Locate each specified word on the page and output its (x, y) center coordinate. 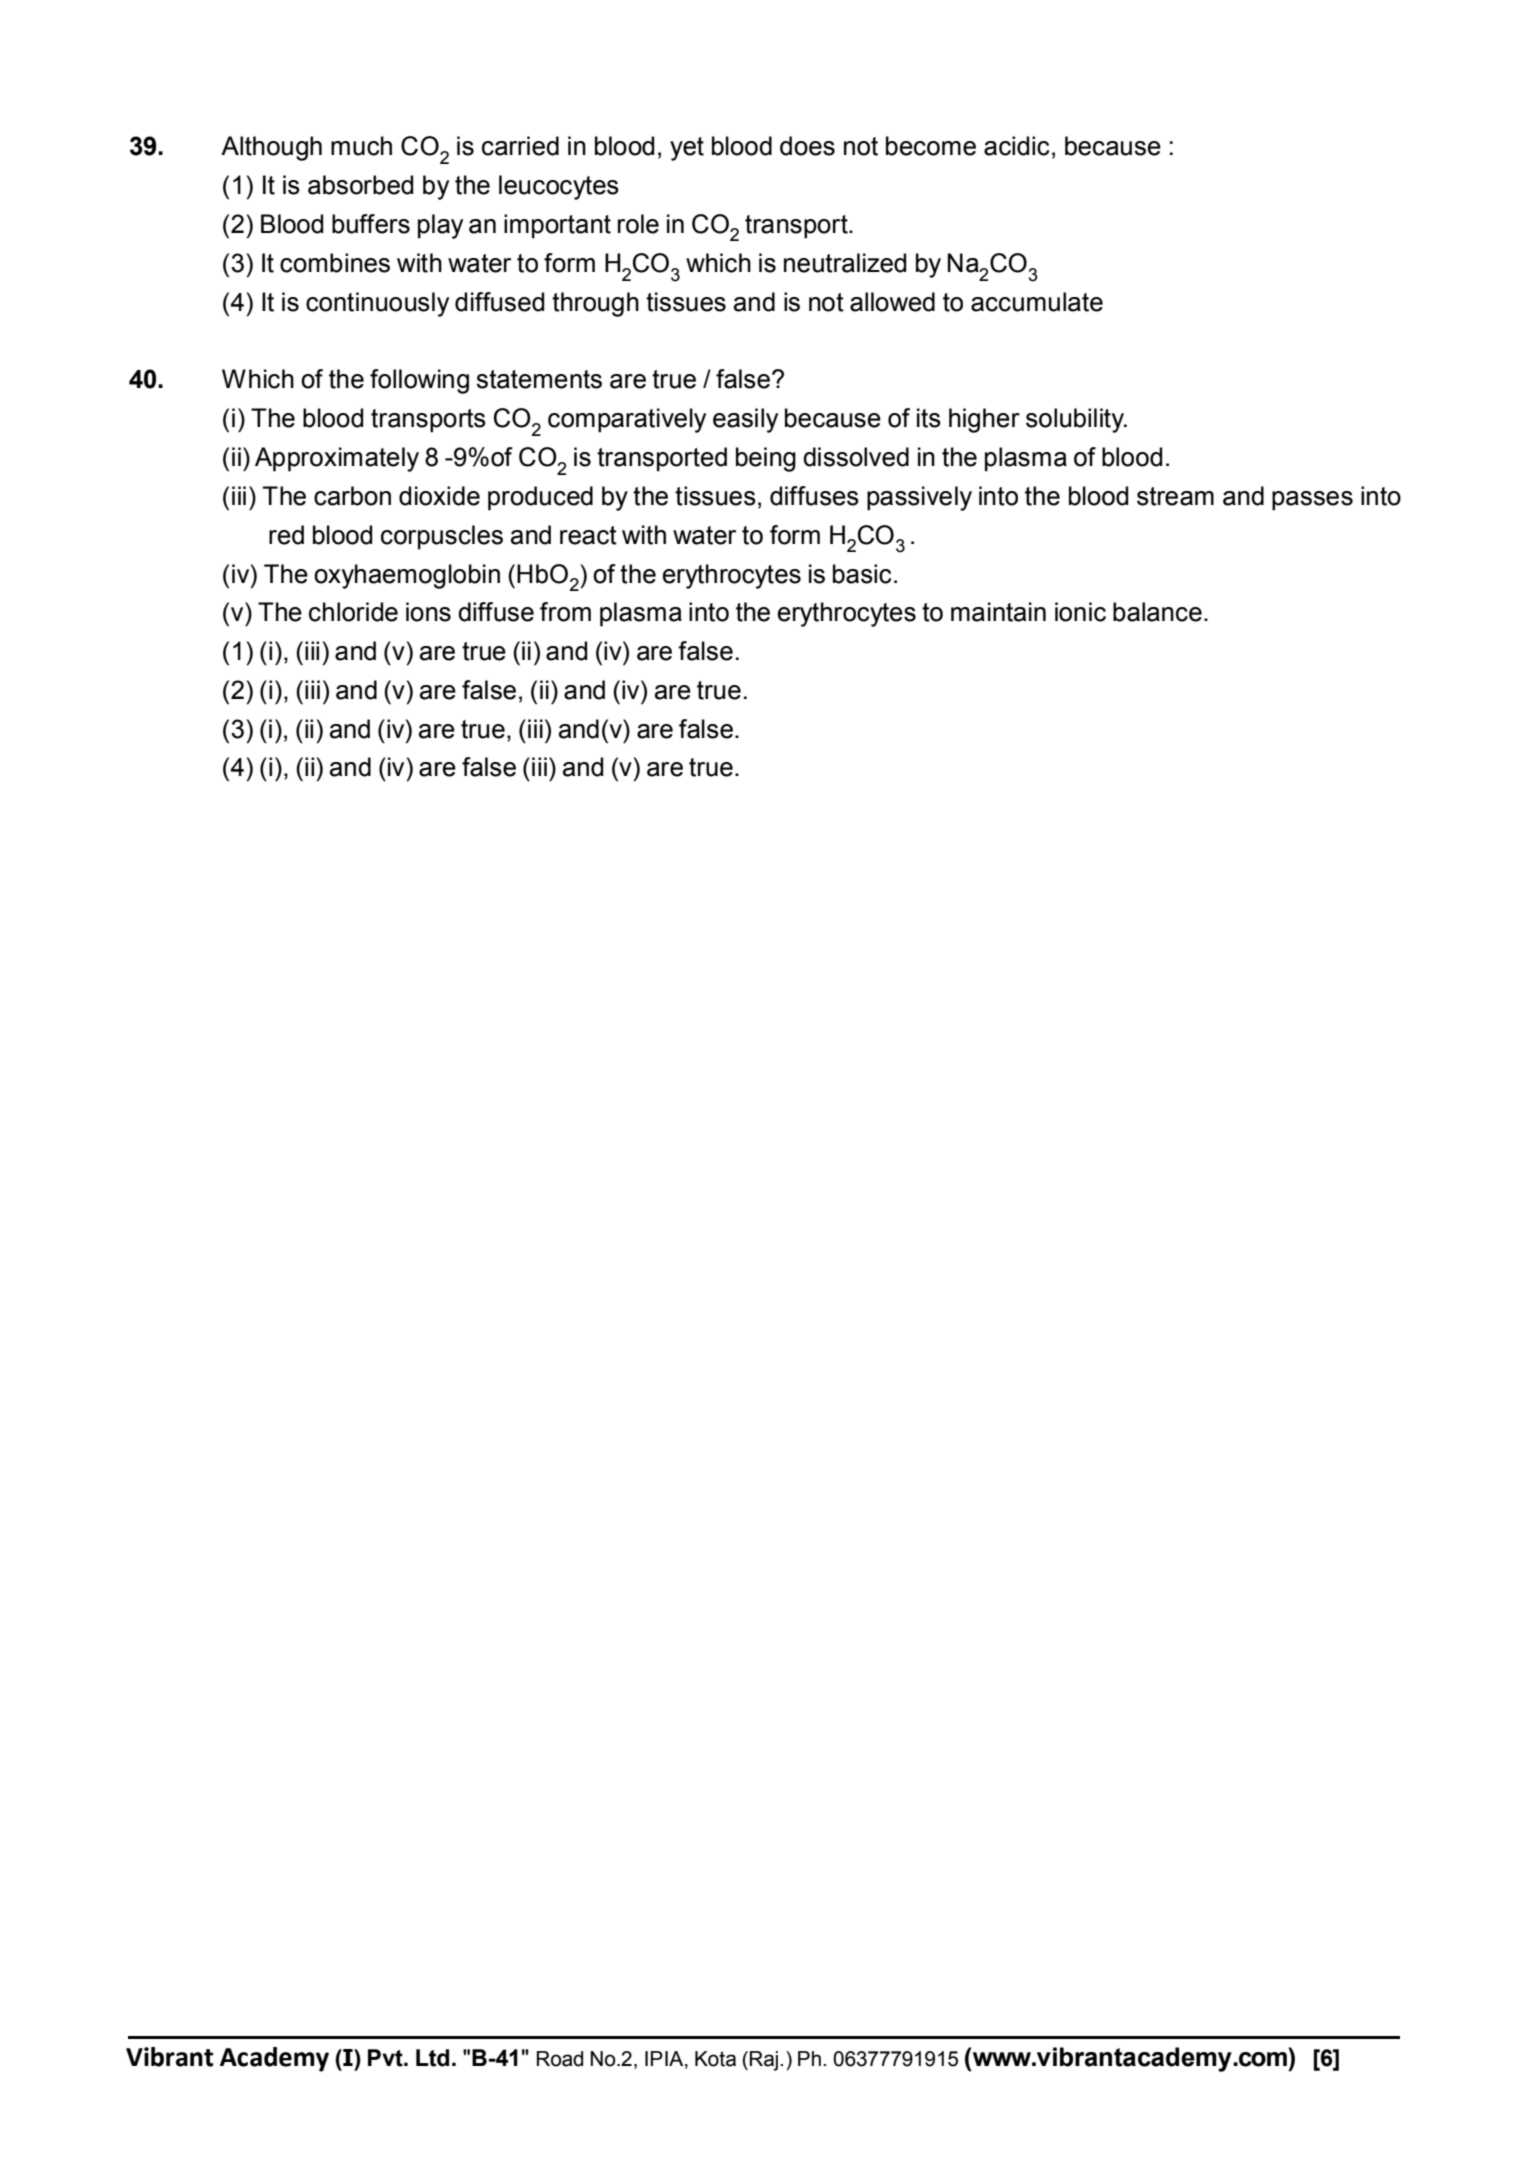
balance (1157, 612)
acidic (1016, 146)
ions (428, 612)
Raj (764, 2061)
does (807, 146)
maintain (998, 612)
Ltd (432, 2058)
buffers (371, 224)
